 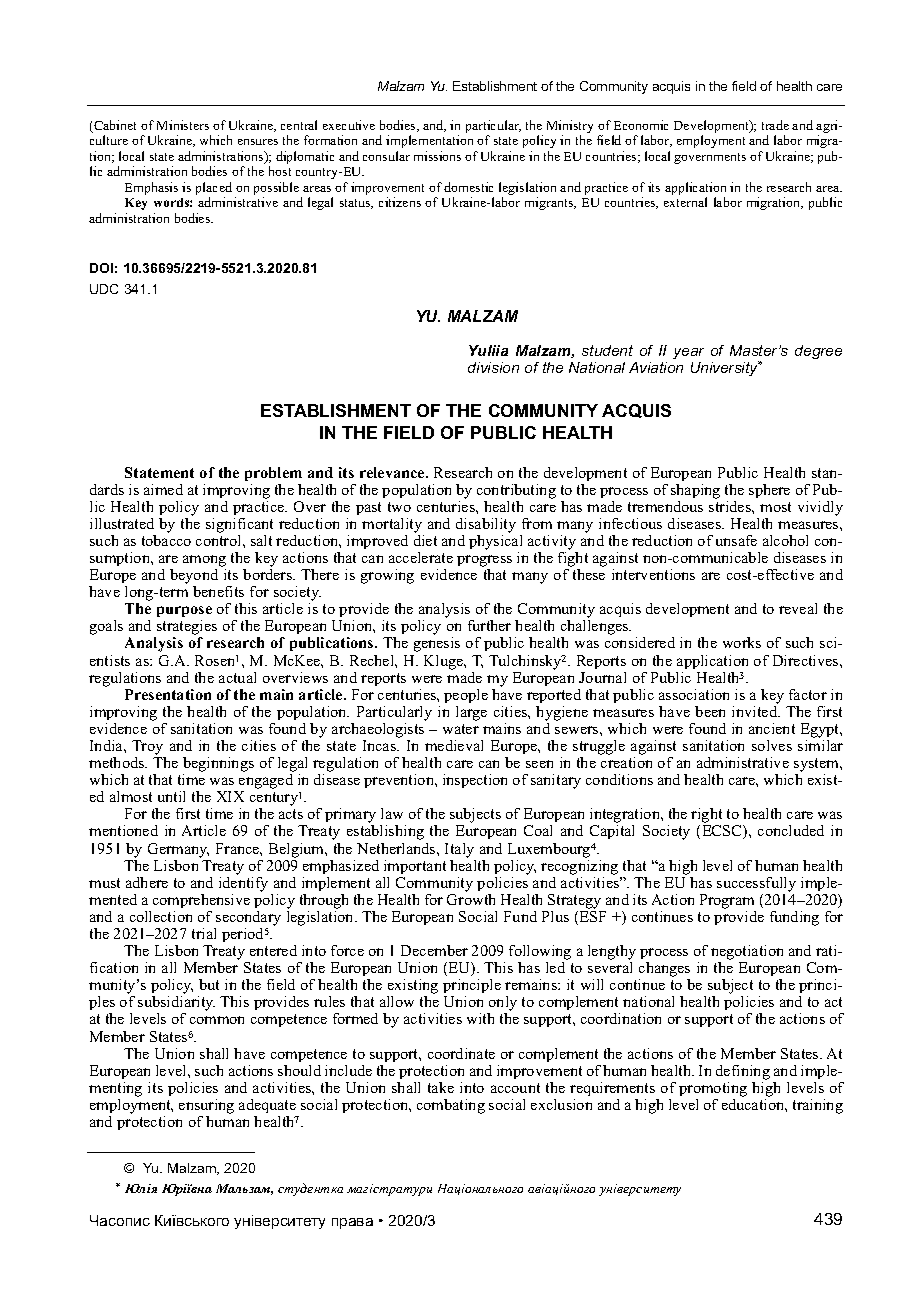 I want to click on University, so click(x=726, y=368).
